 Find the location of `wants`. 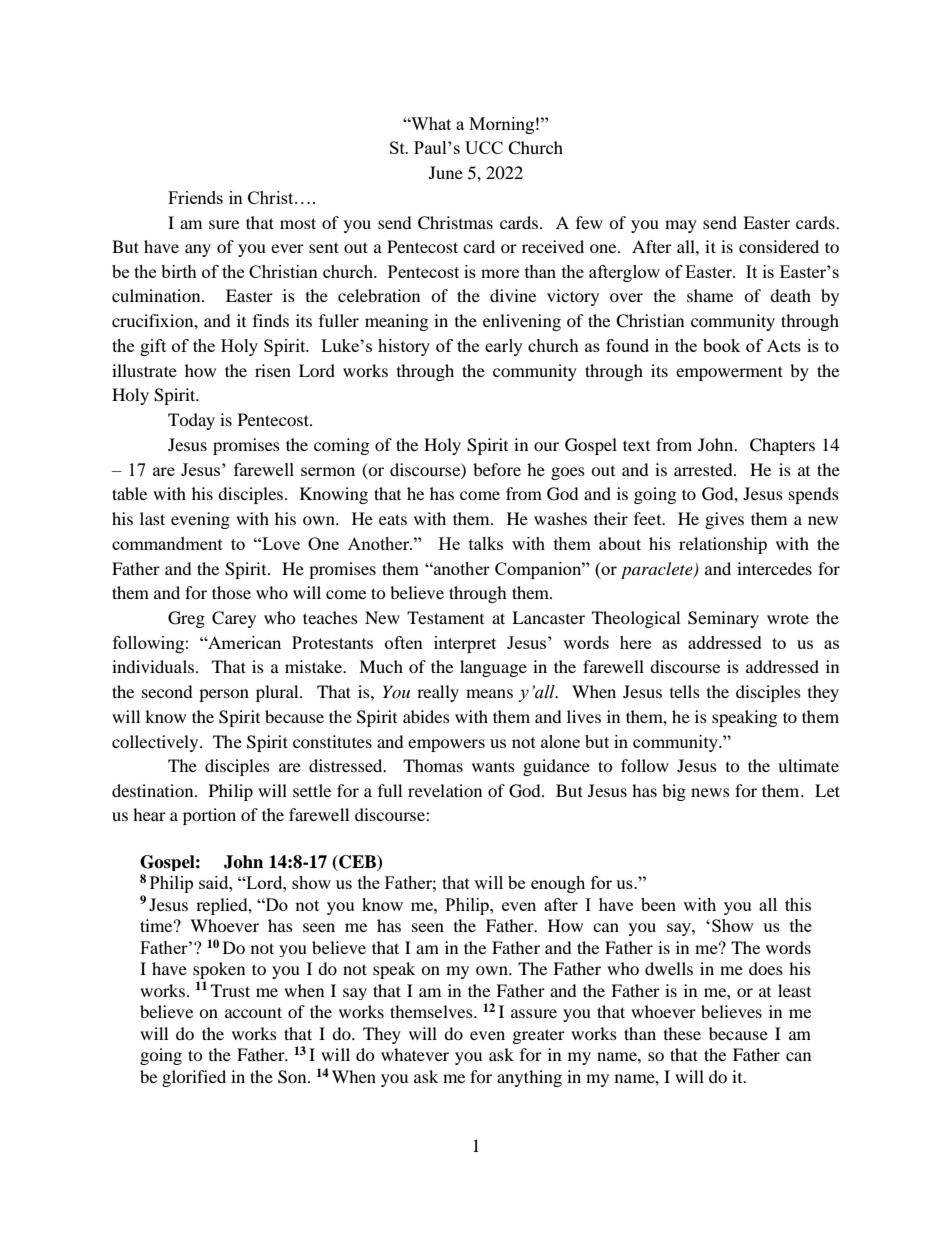

wants is located at coordinates (493, 766).
